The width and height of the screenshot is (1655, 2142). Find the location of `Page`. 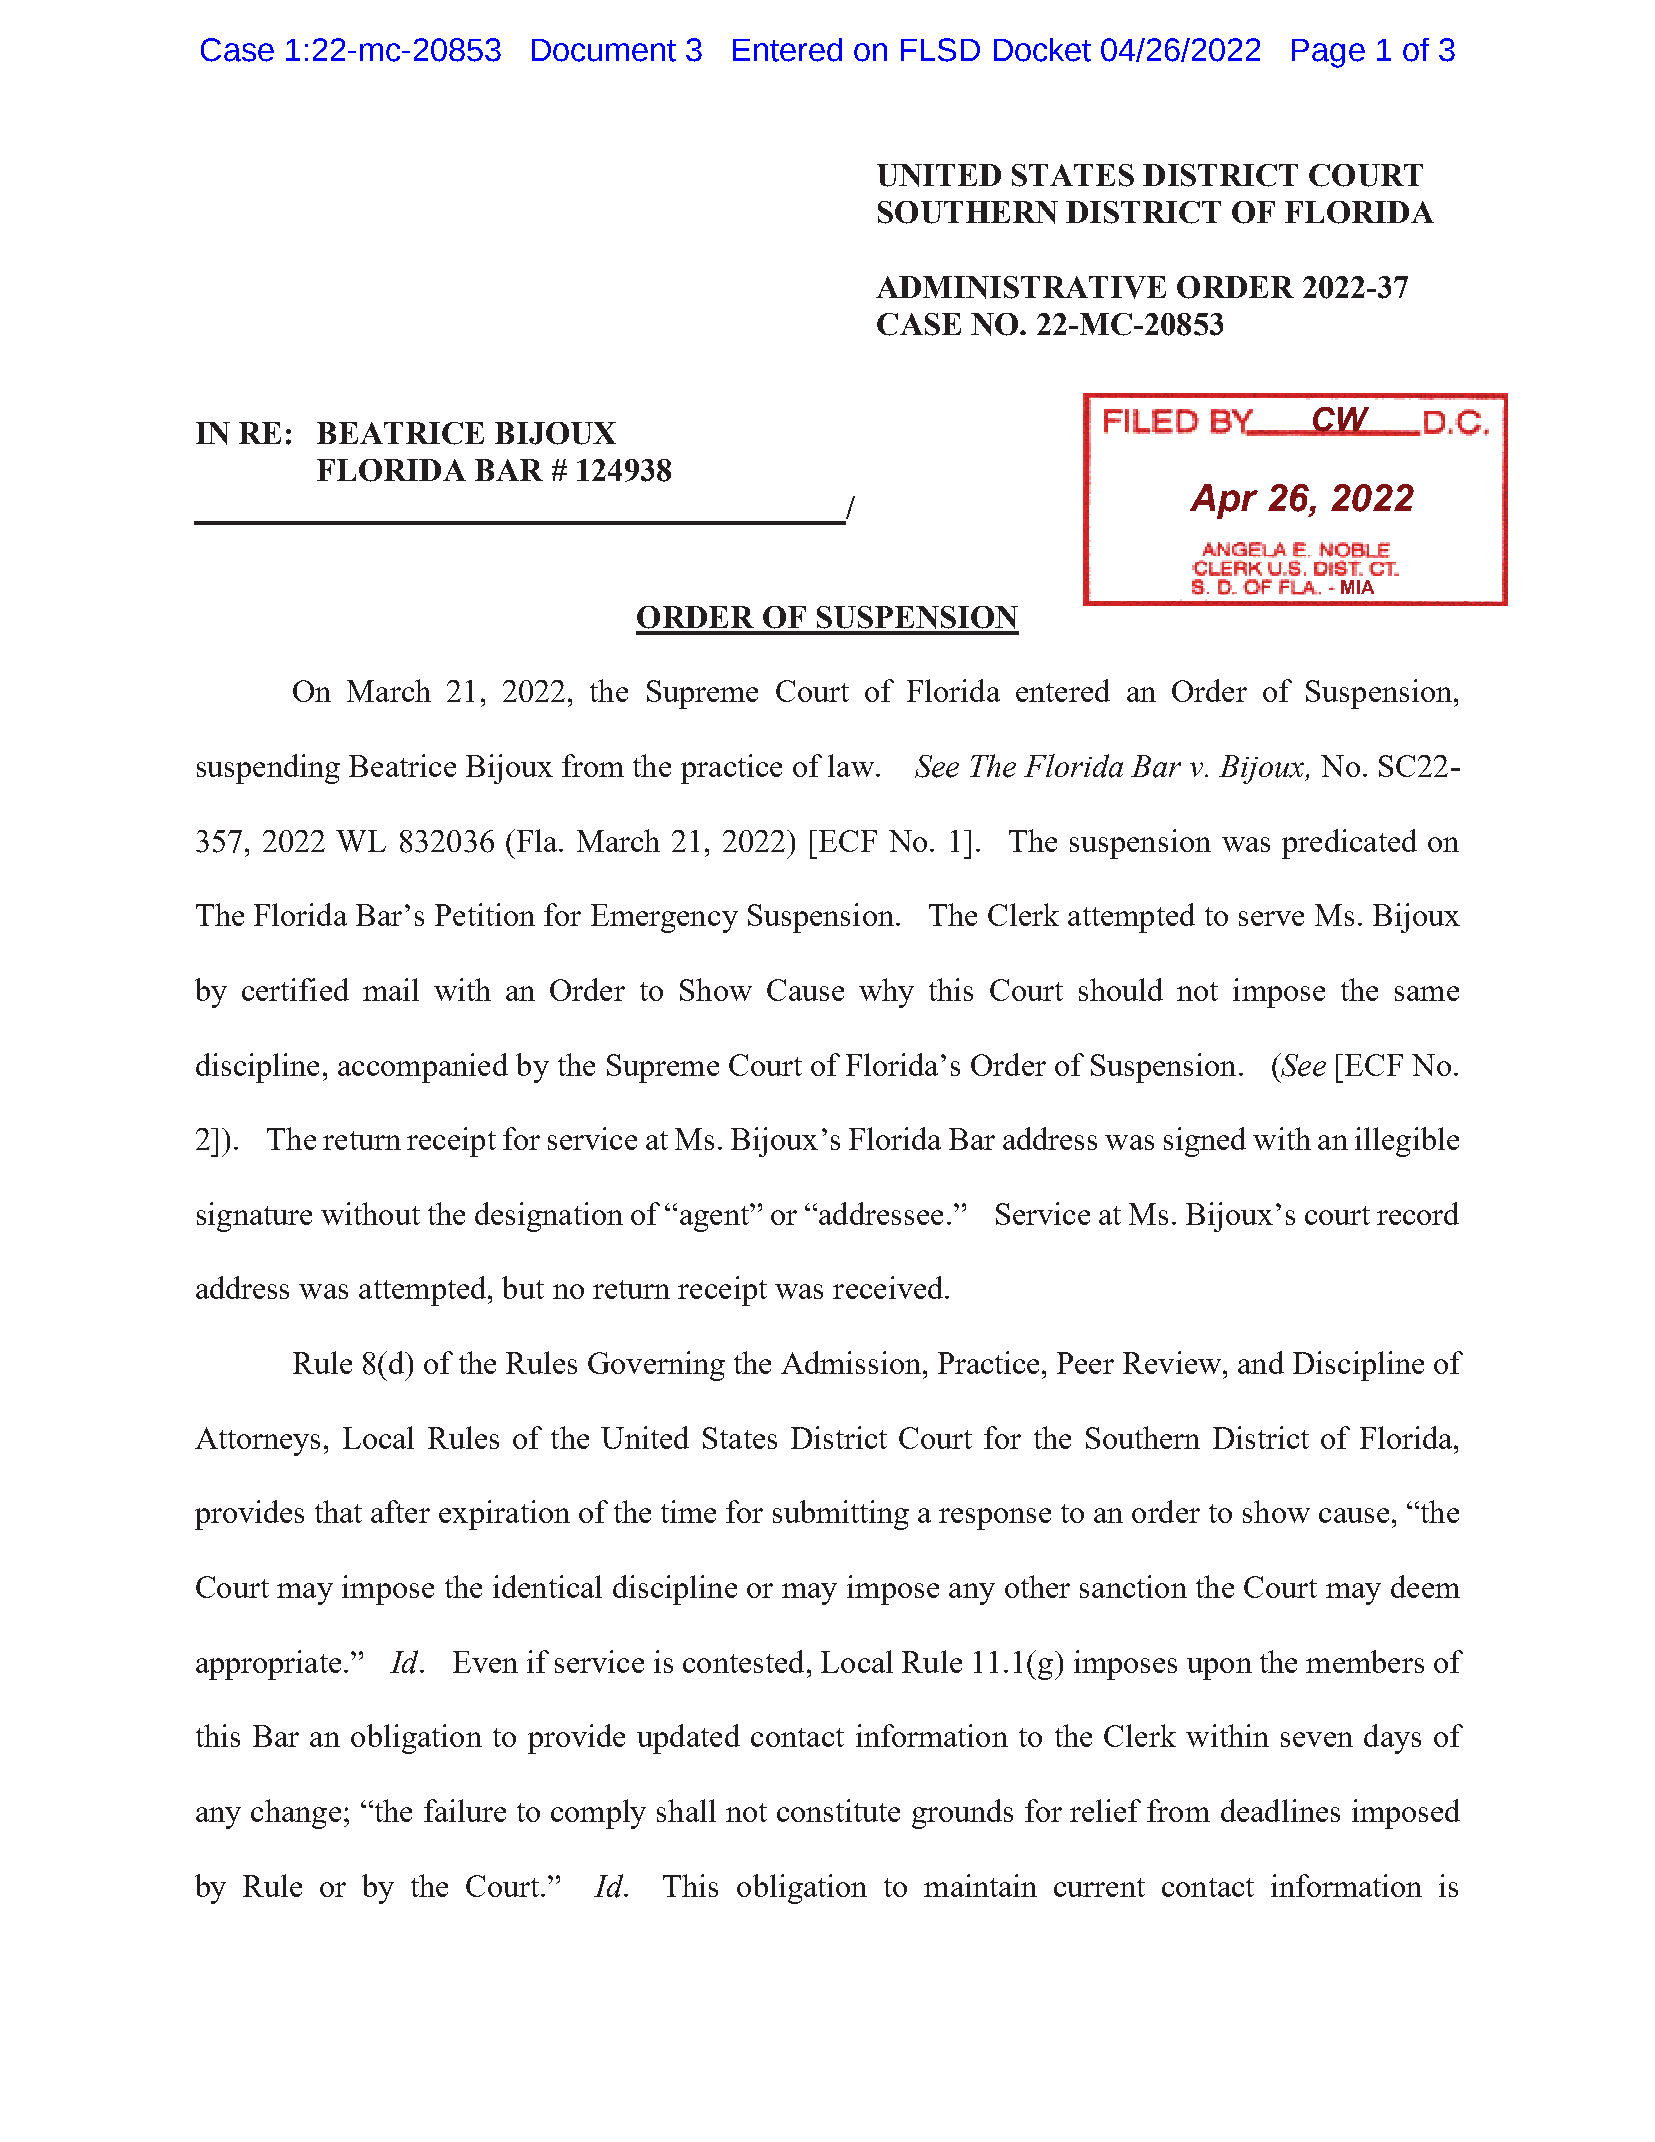

Page is located at coordinates (1328, 53).
